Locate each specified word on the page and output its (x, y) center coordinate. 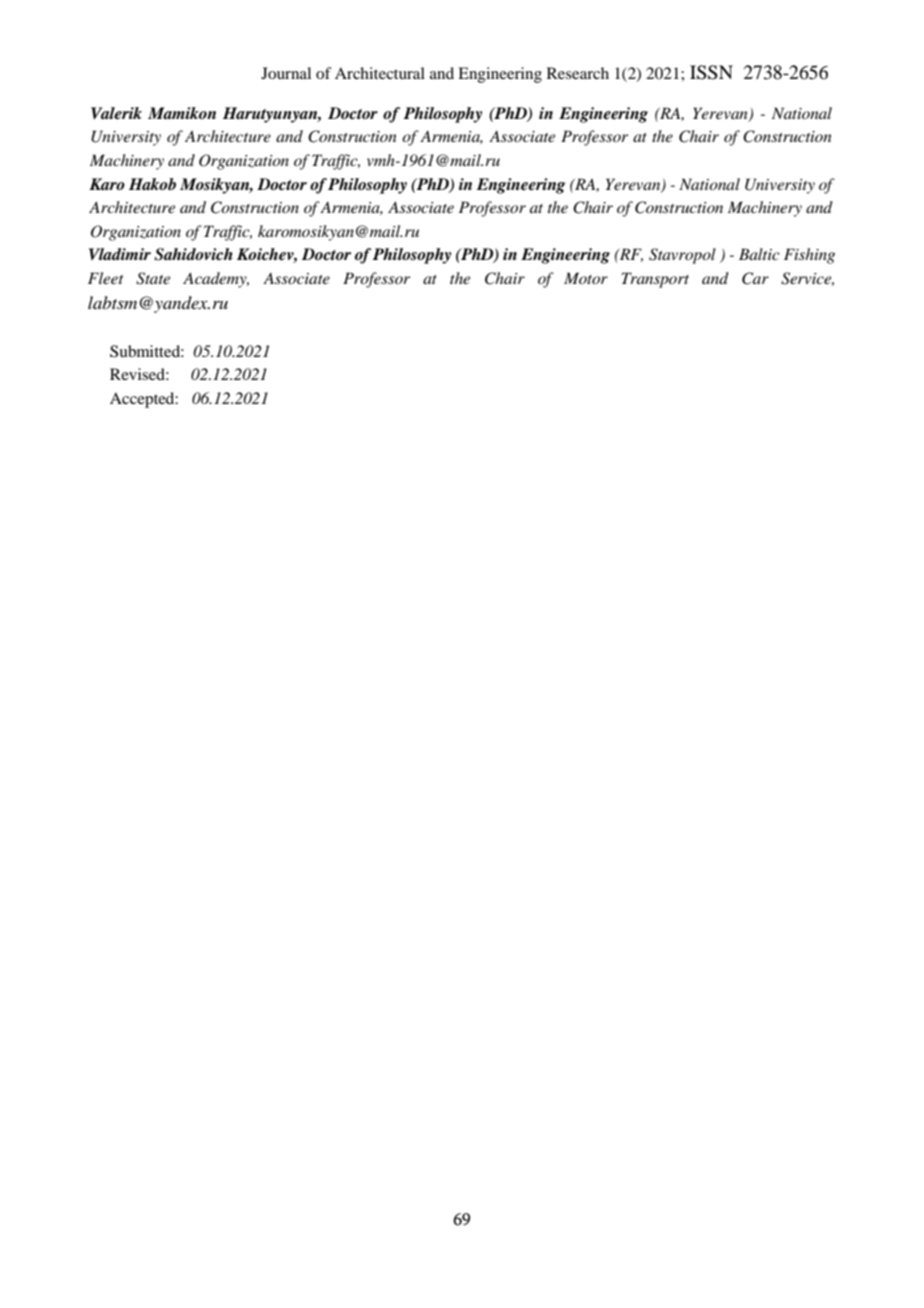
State (153, 278)
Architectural (380, 73)
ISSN (711, 72)
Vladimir (120, 254)
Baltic (759, 254)
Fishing (809, 256)
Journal (286, 73)
